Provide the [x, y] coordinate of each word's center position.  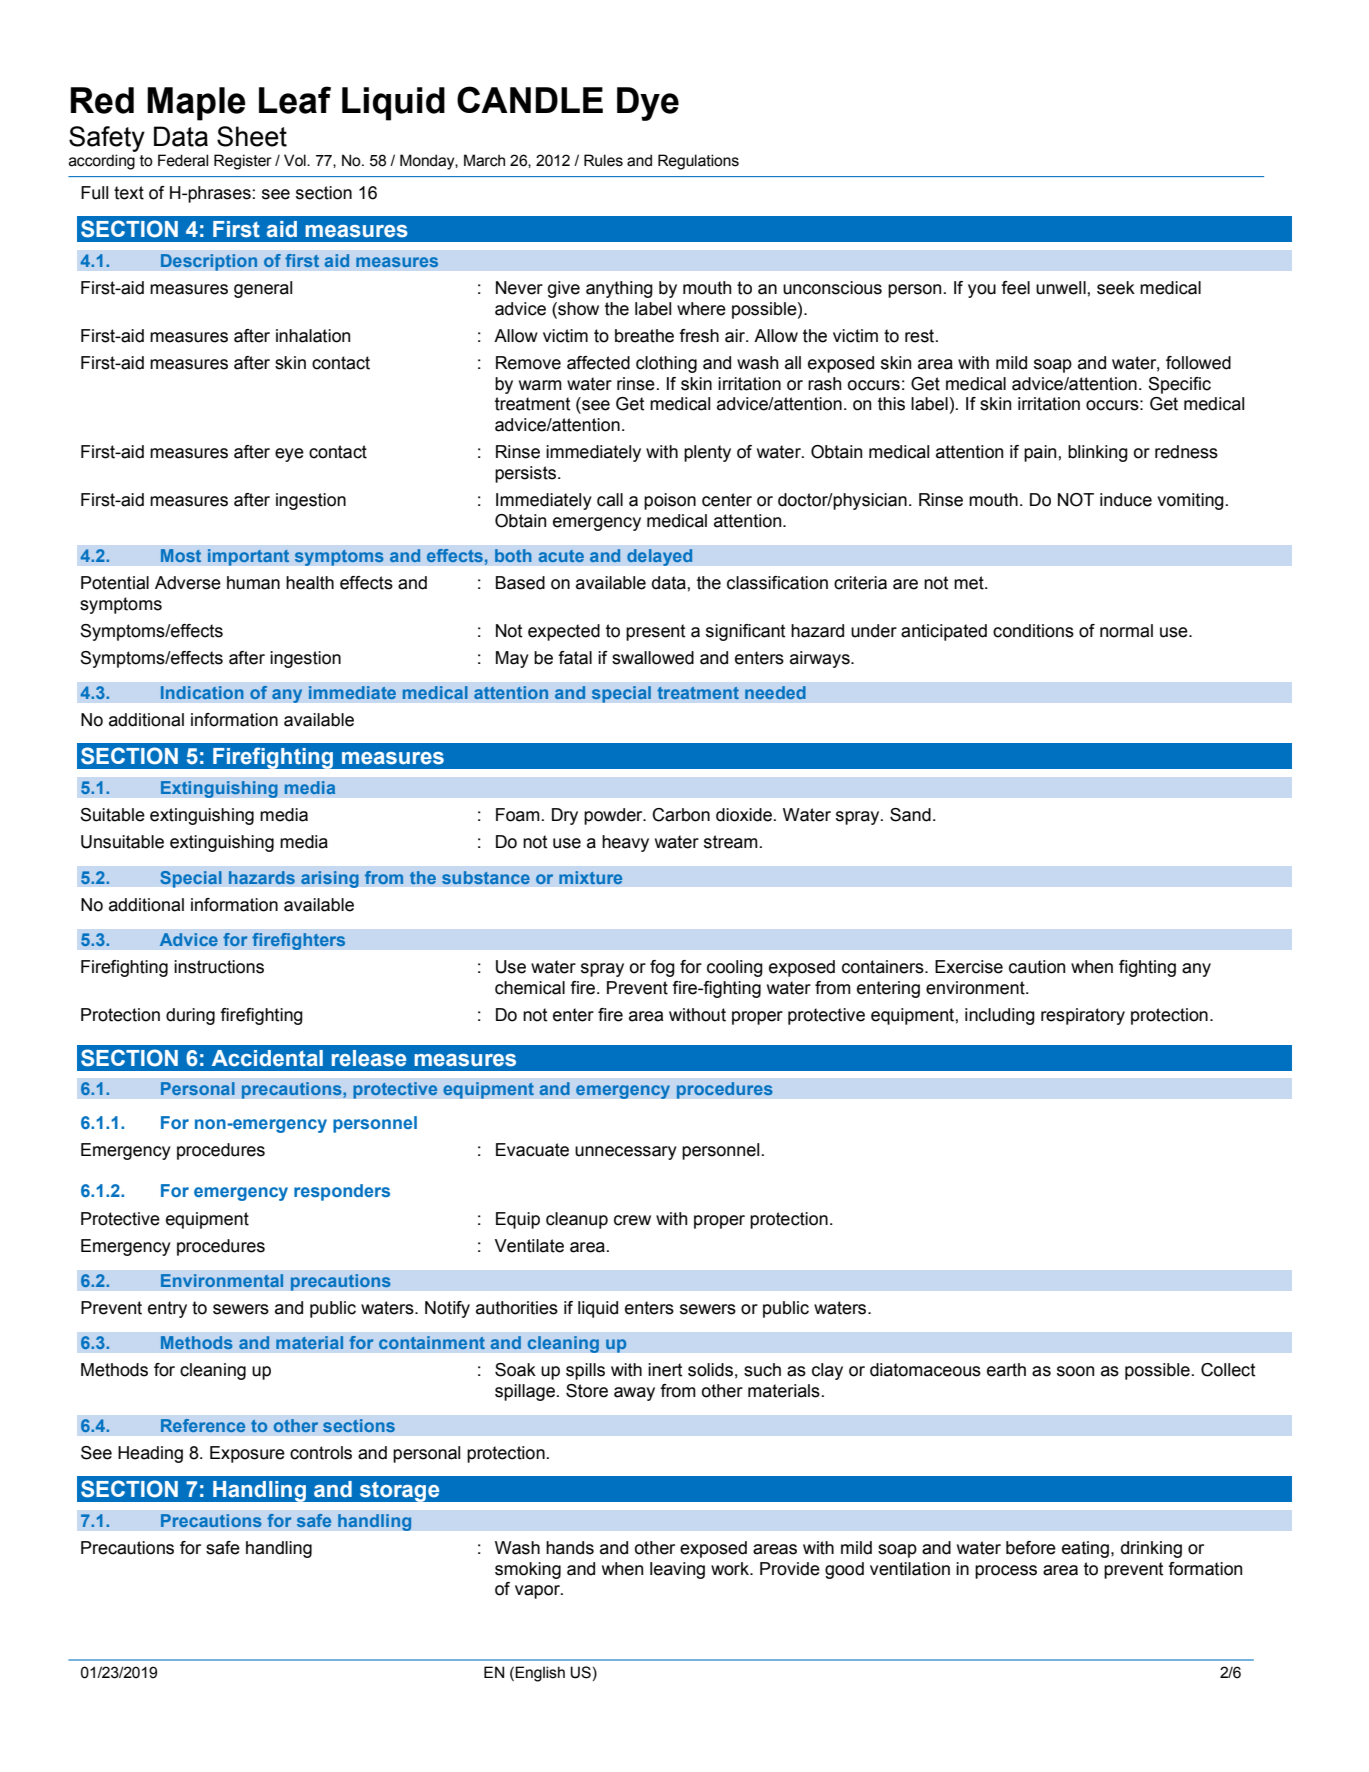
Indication [202, 692]
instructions [219, 967]
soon [1075, 1371]
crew [632, 1220]
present [655, 632]
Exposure [247, 1454]
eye [289, 455]
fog [662, 968]
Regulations [698, 162]
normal [1126, 631]
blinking [1098, 453]
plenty [707, 453]
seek [1116, 288]
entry [167, 1309]
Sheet [252, 136]
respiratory [1083, 1016]
